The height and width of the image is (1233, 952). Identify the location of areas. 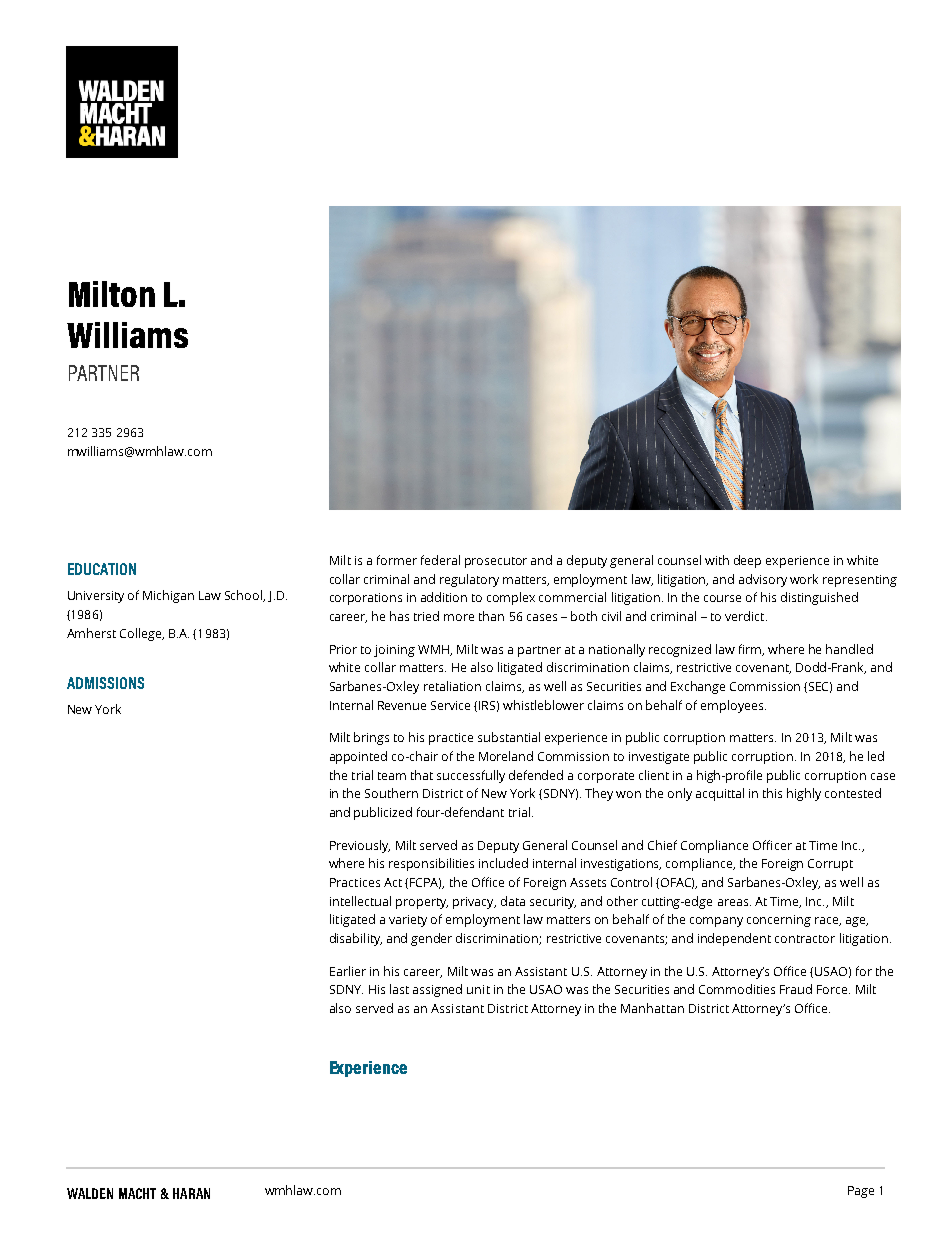
(733, 902).
